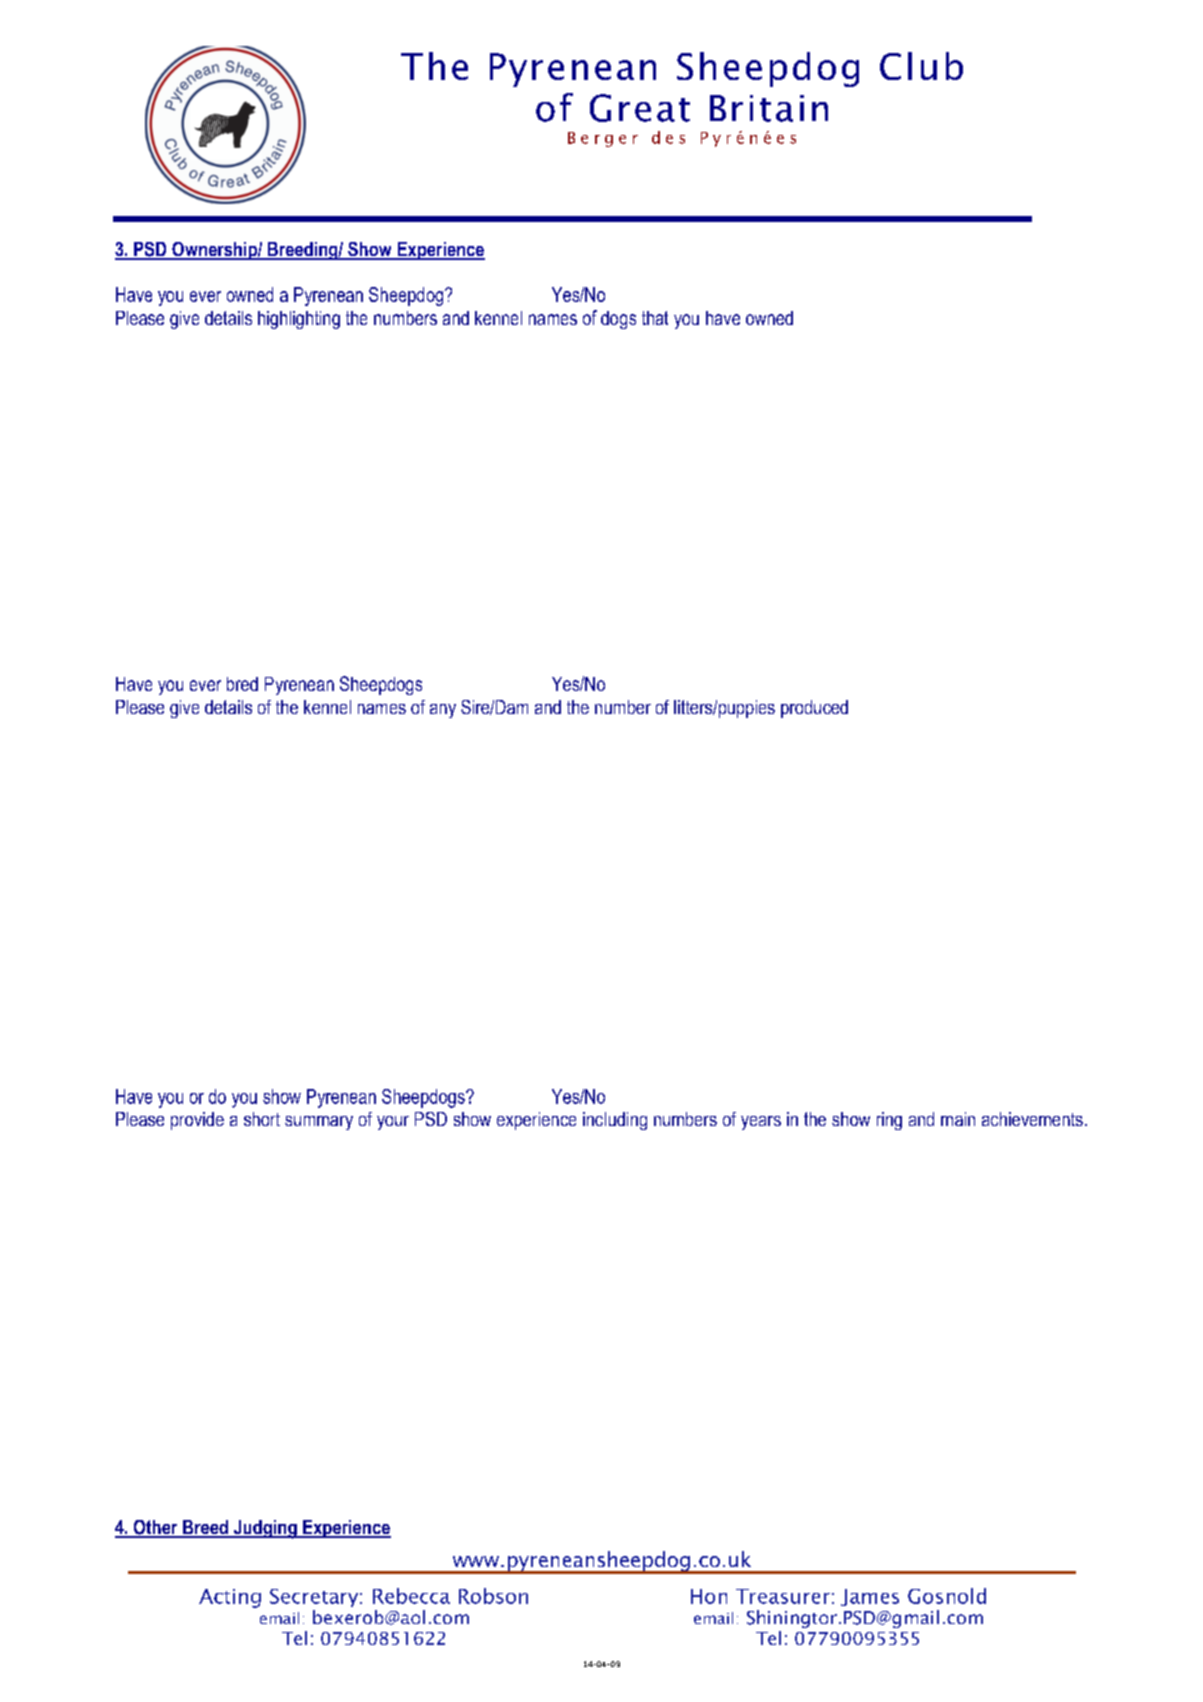 Image resolution: width=1203 pixels, height=1702 pixels. I want to click on any, so click(443, 711).
